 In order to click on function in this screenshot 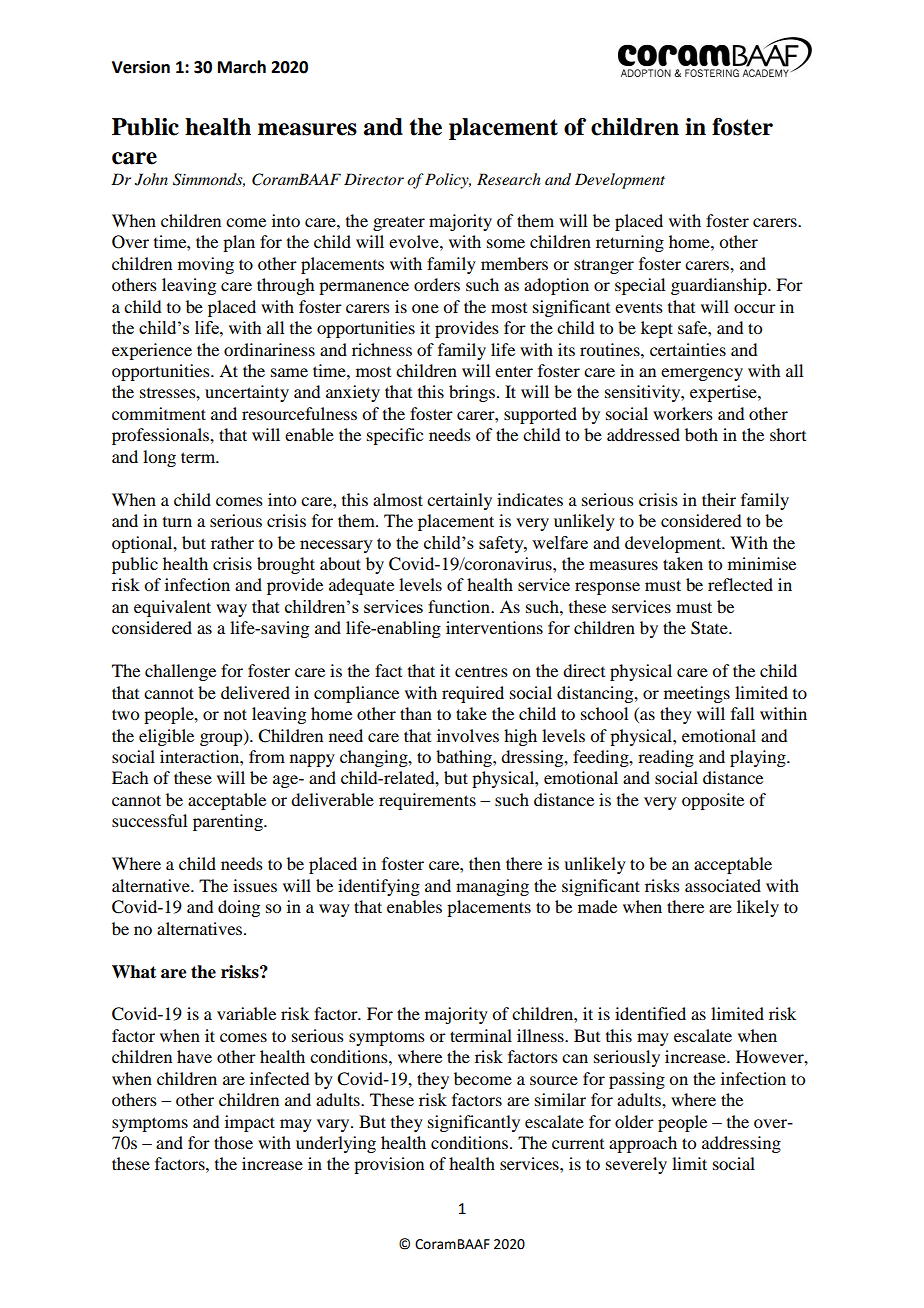, I will do `click(460, 606)`.
